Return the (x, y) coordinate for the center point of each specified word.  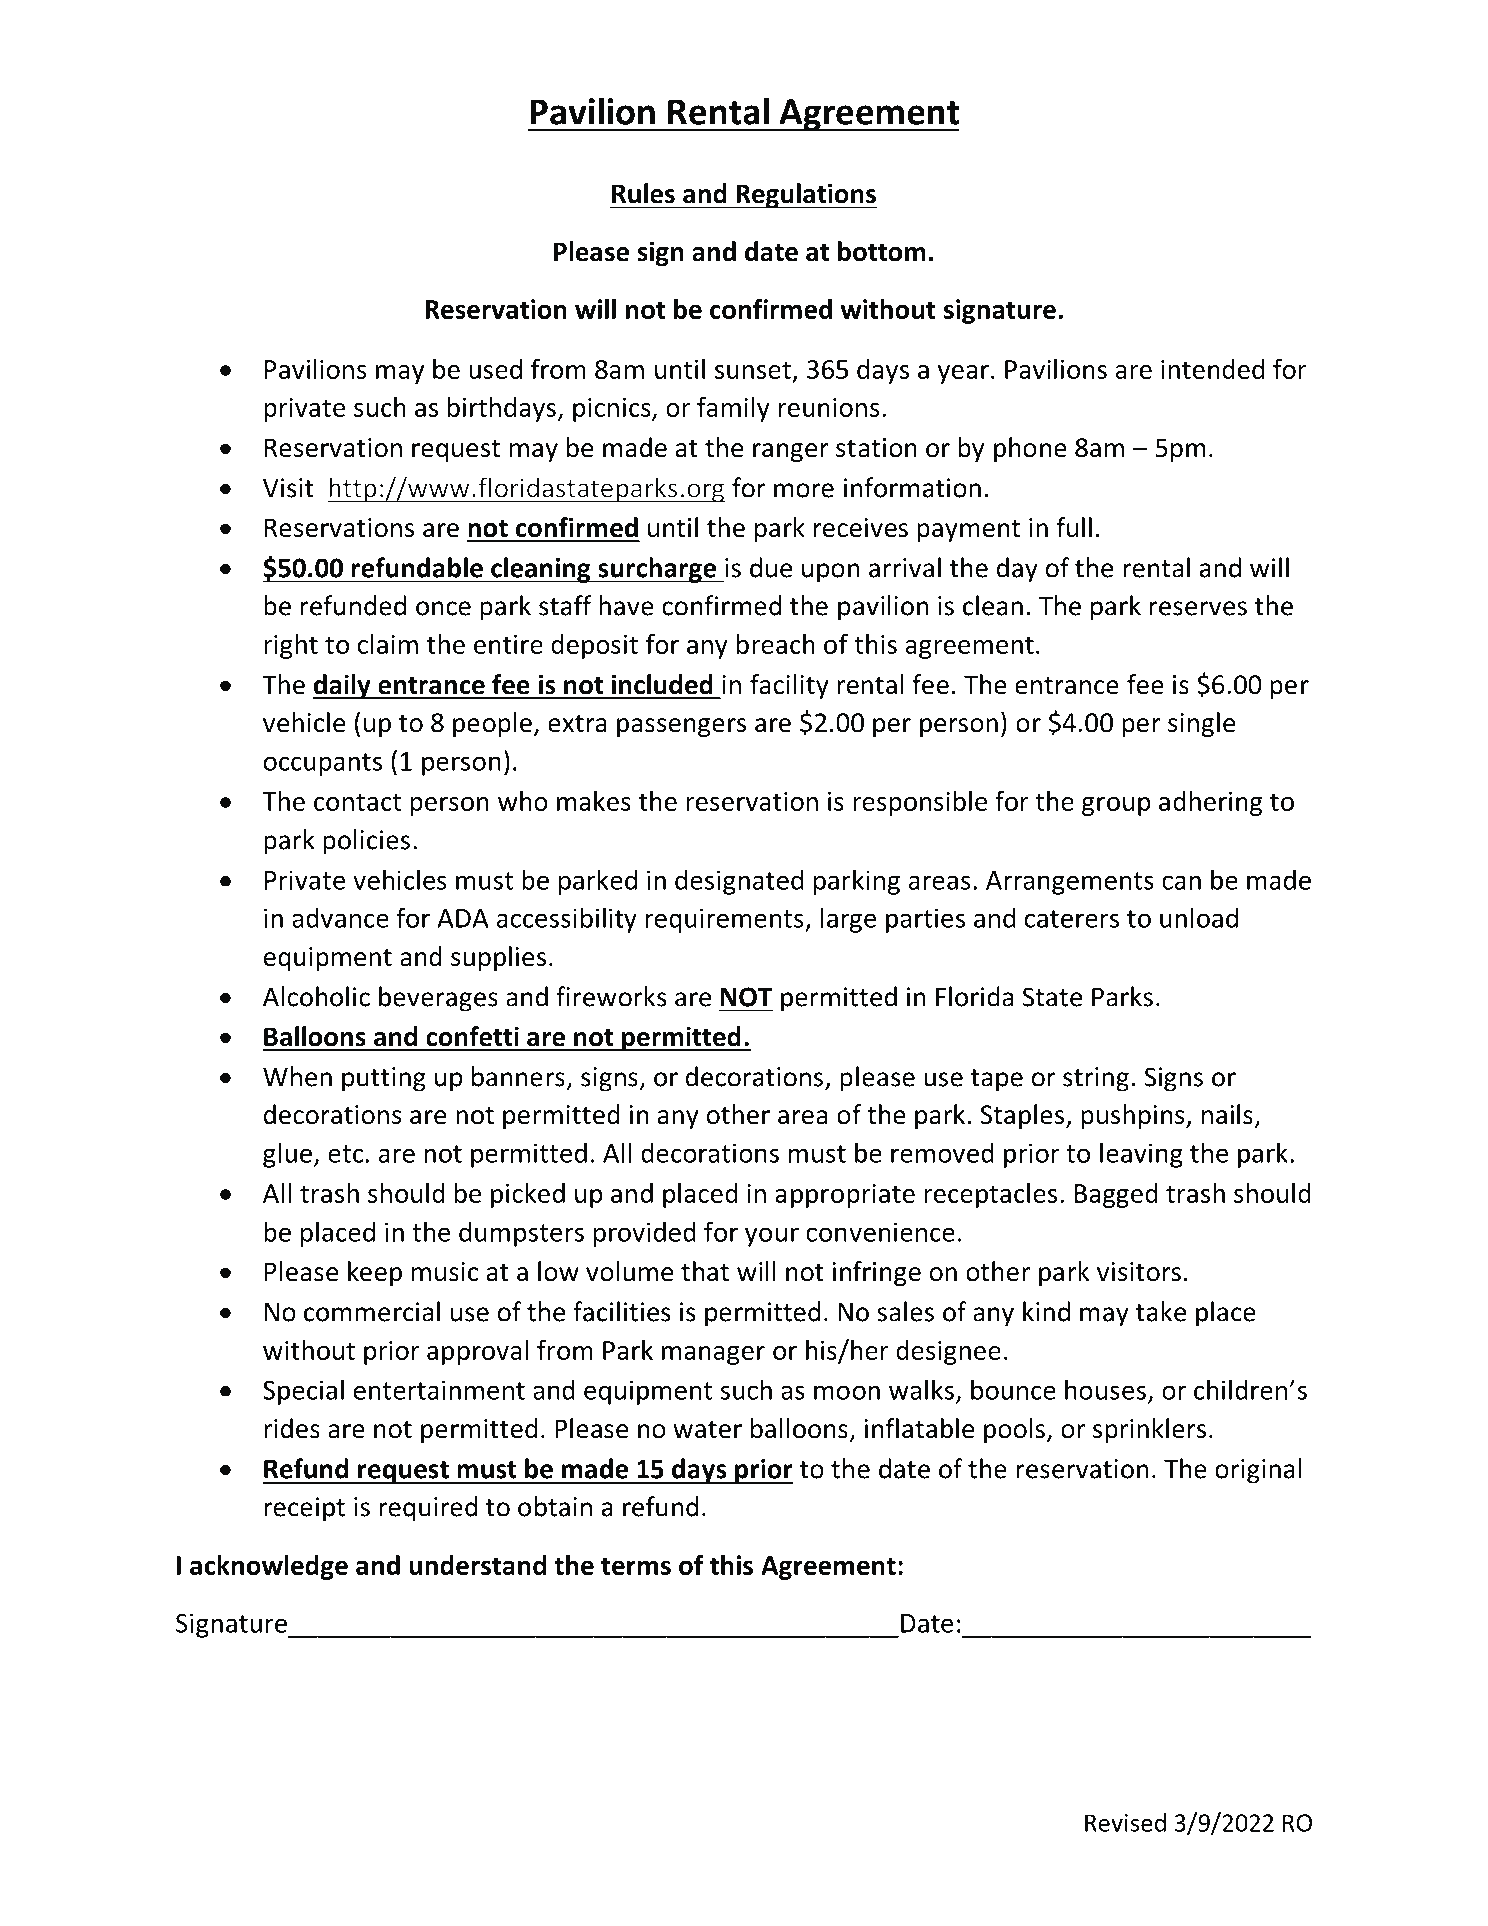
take (1161, 1311)
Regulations (805, 196)
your (772, 1237)
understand (477, 1565)
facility (789, 686)
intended (1212, 369)
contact (357, 802)
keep (375, 1273)
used (495, 369)
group (1116, 806)
